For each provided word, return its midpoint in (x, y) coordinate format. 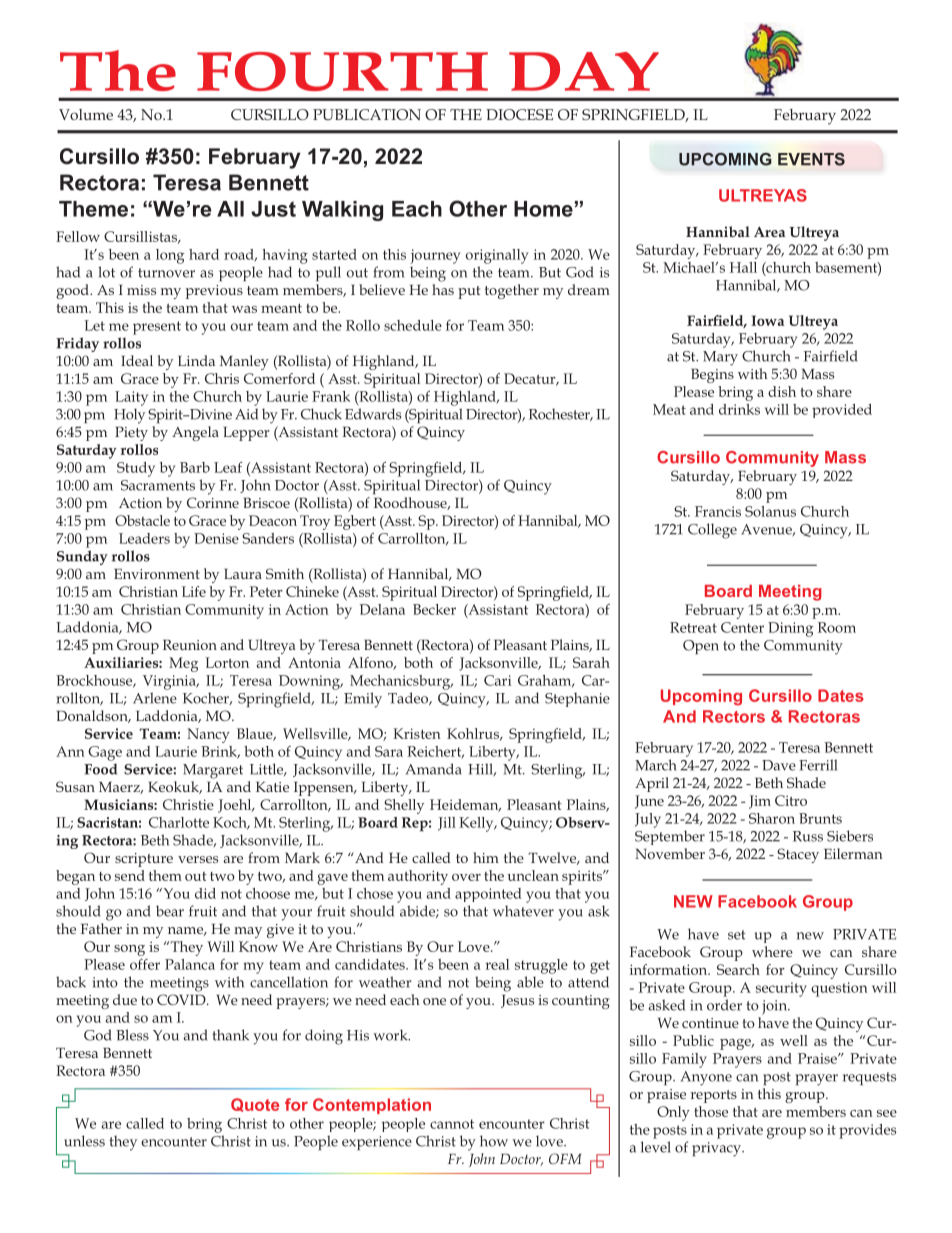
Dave (779, 765)
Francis (718, 511)
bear (170, 911)
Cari (498, 680)
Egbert (355, 522)
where (772, 951)
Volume (86, 114)
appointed (488, 895)
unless (84, 1141)
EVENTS (811, 159)
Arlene (155, 698)
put (469, 292)
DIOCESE (519, 114)
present (157, 328)
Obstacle (142, 520)
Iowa (767, 320)
